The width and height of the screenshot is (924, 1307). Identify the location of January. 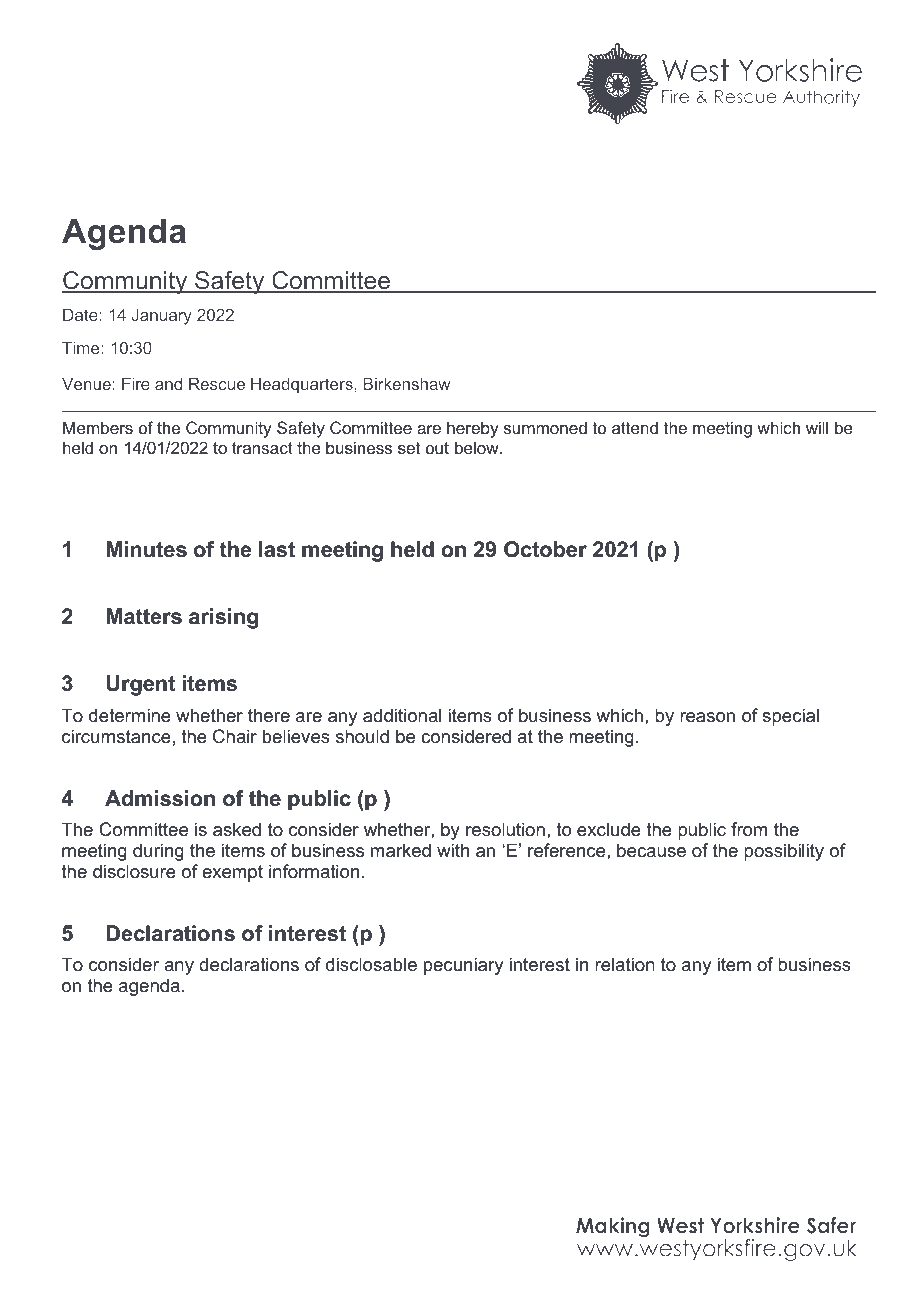
(162, 317).
